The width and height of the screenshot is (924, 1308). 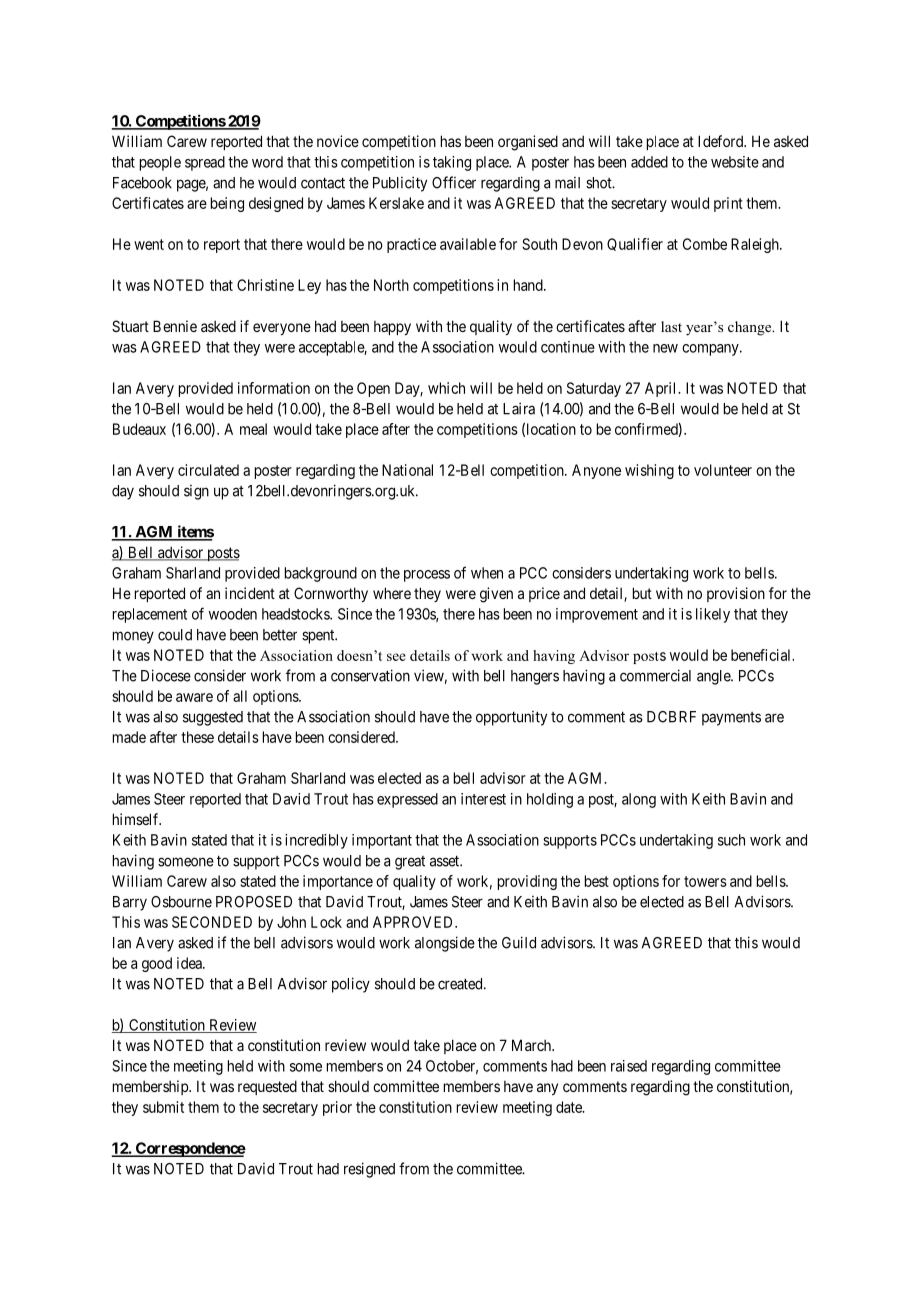 I want to click on Correspondence, so click(x=190, y=1149).
